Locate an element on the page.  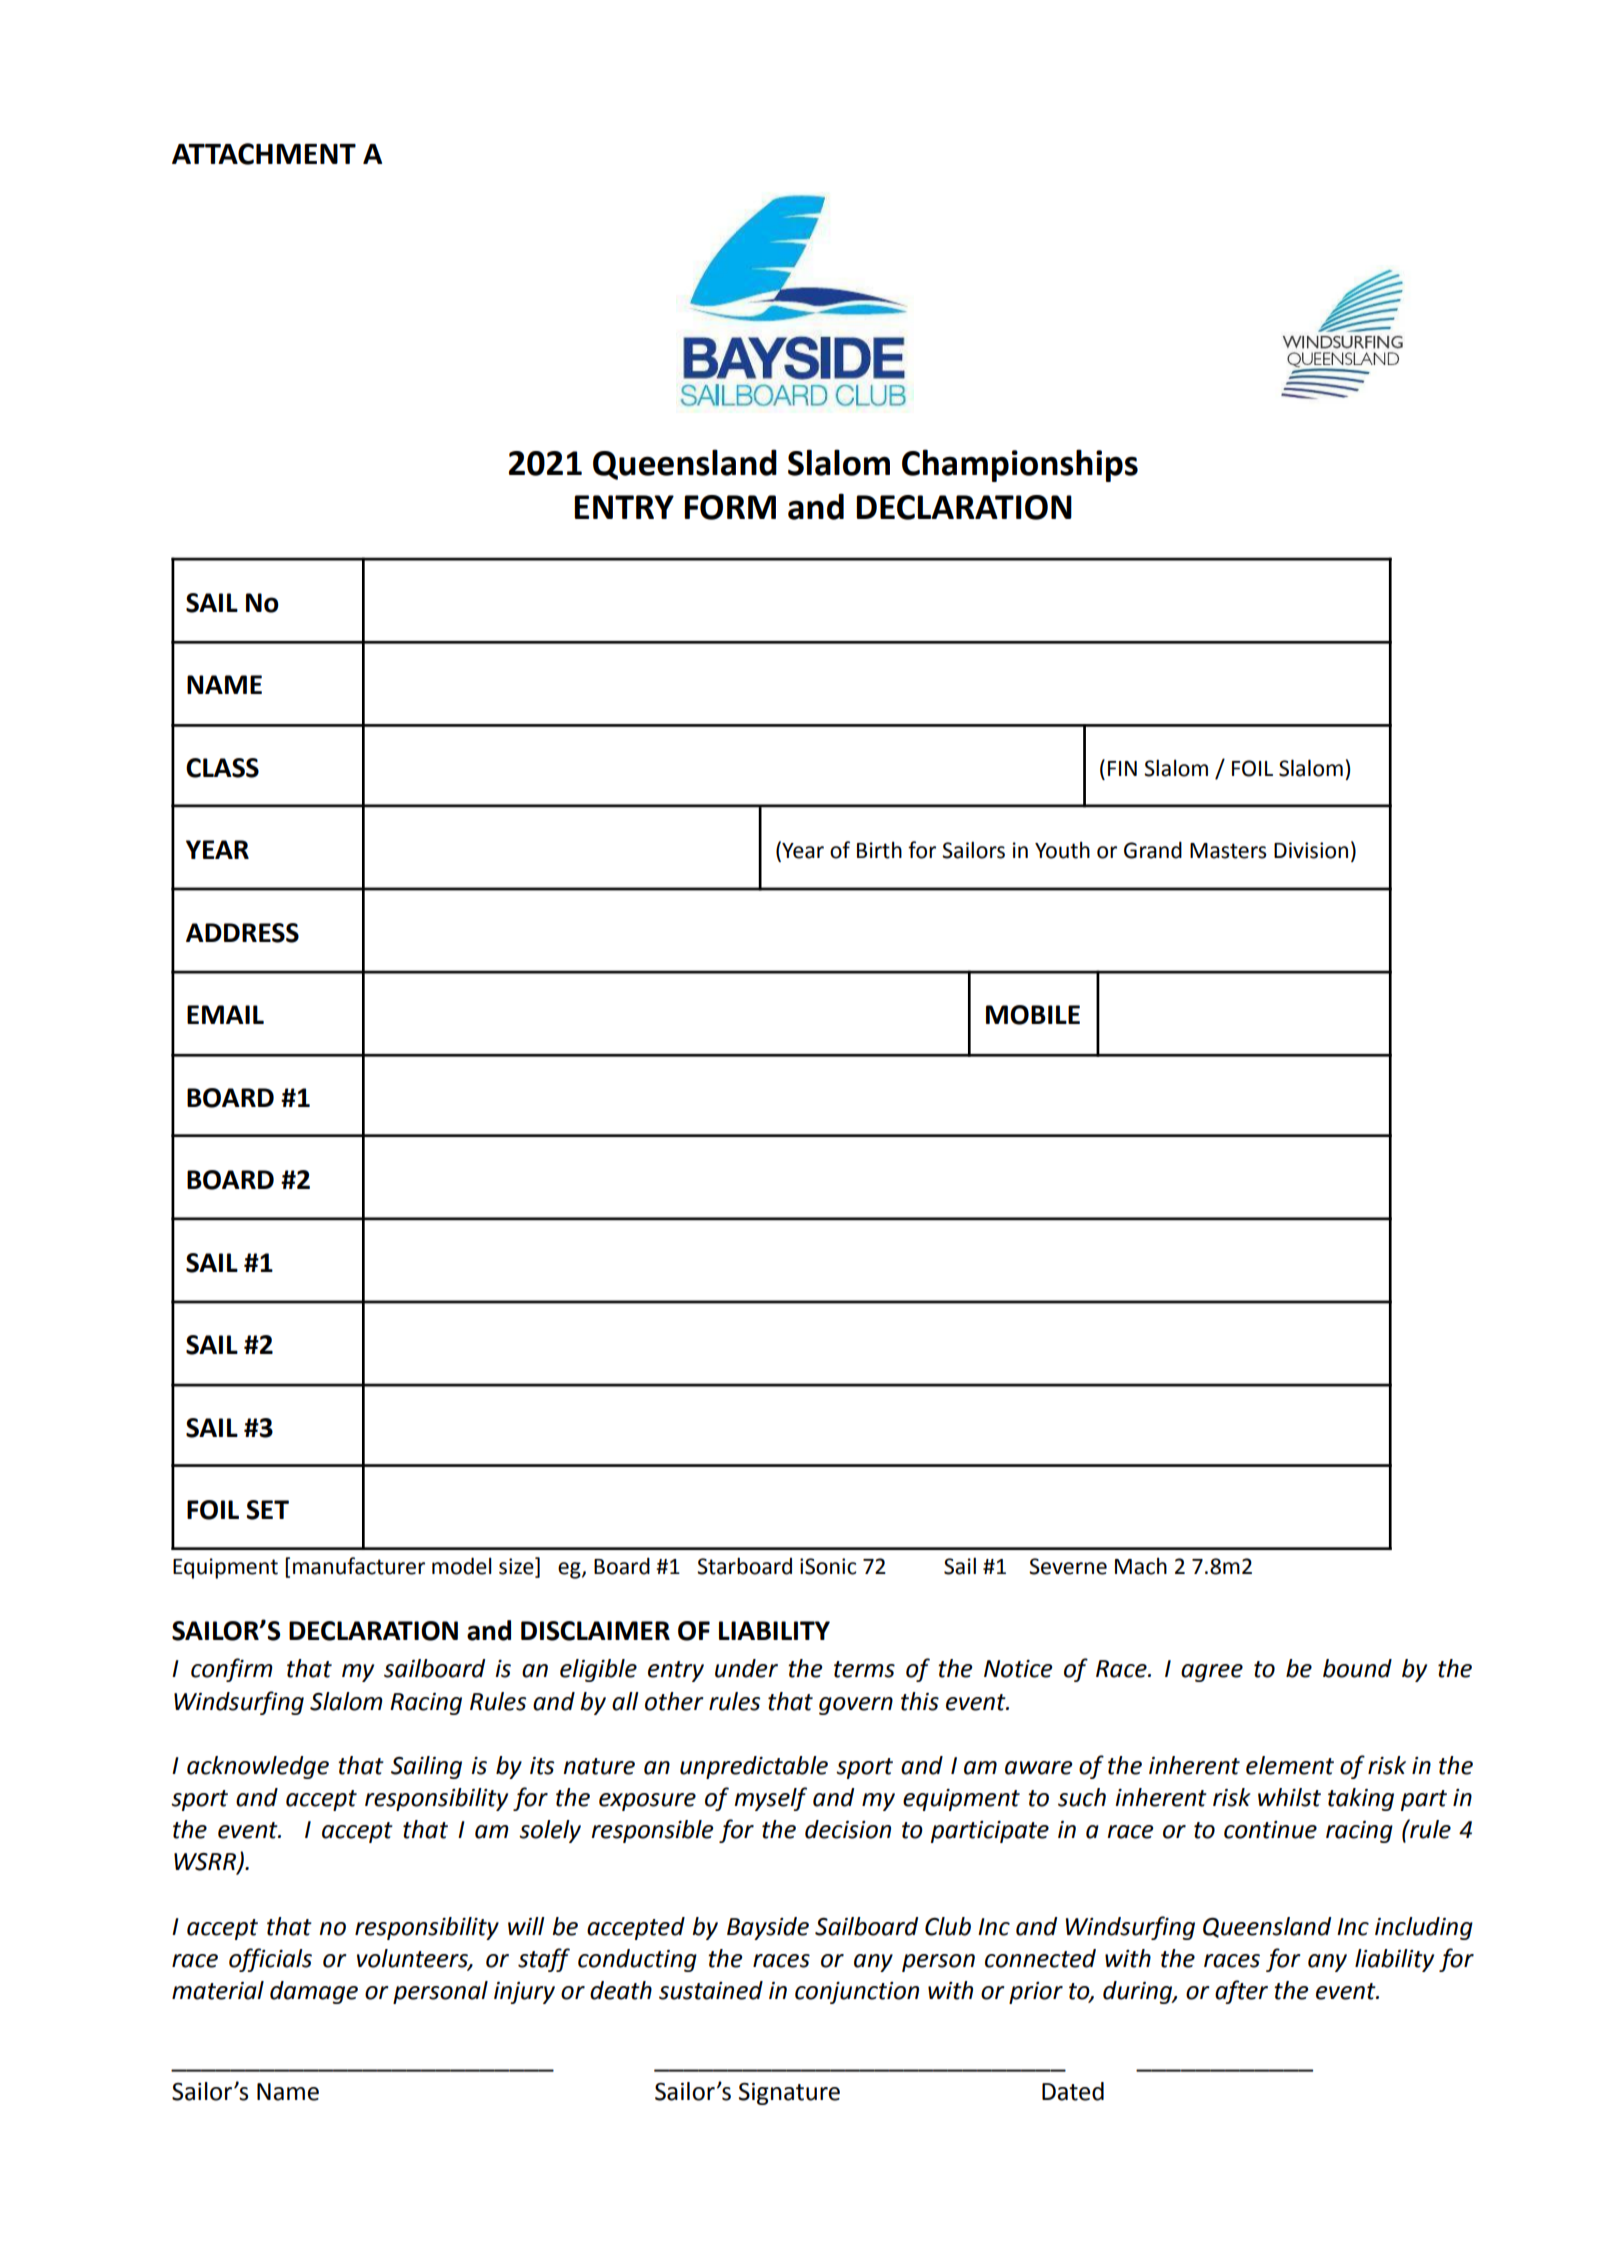
Division is located at coordinates (1311, 850).
